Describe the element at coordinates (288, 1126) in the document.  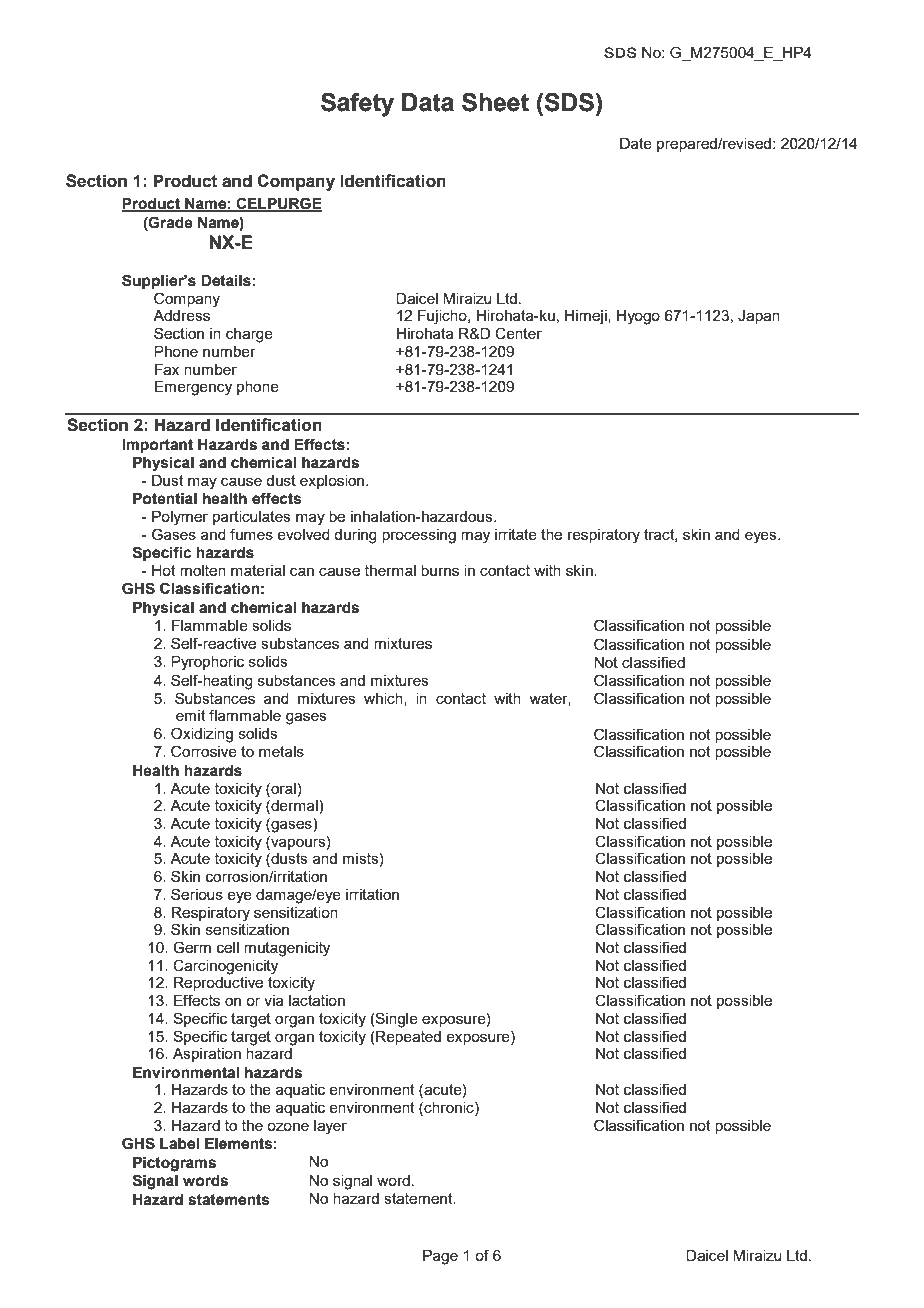
I see `ozone` at that location.
